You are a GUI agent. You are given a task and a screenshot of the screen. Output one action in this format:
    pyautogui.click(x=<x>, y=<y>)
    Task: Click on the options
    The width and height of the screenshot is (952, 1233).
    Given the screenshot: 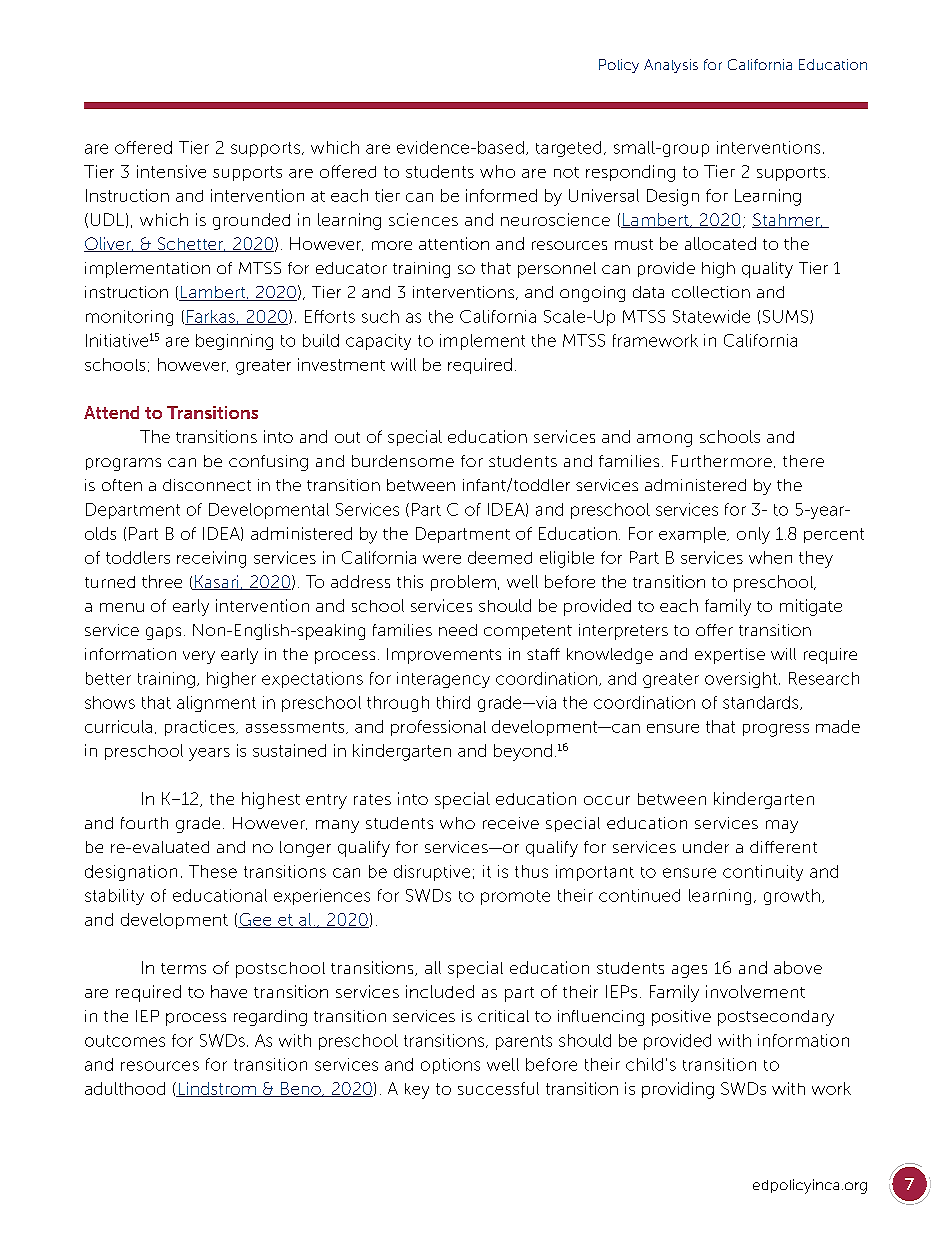 What is the action you would take?
    pyautogui.click(x=450, y=1066)
